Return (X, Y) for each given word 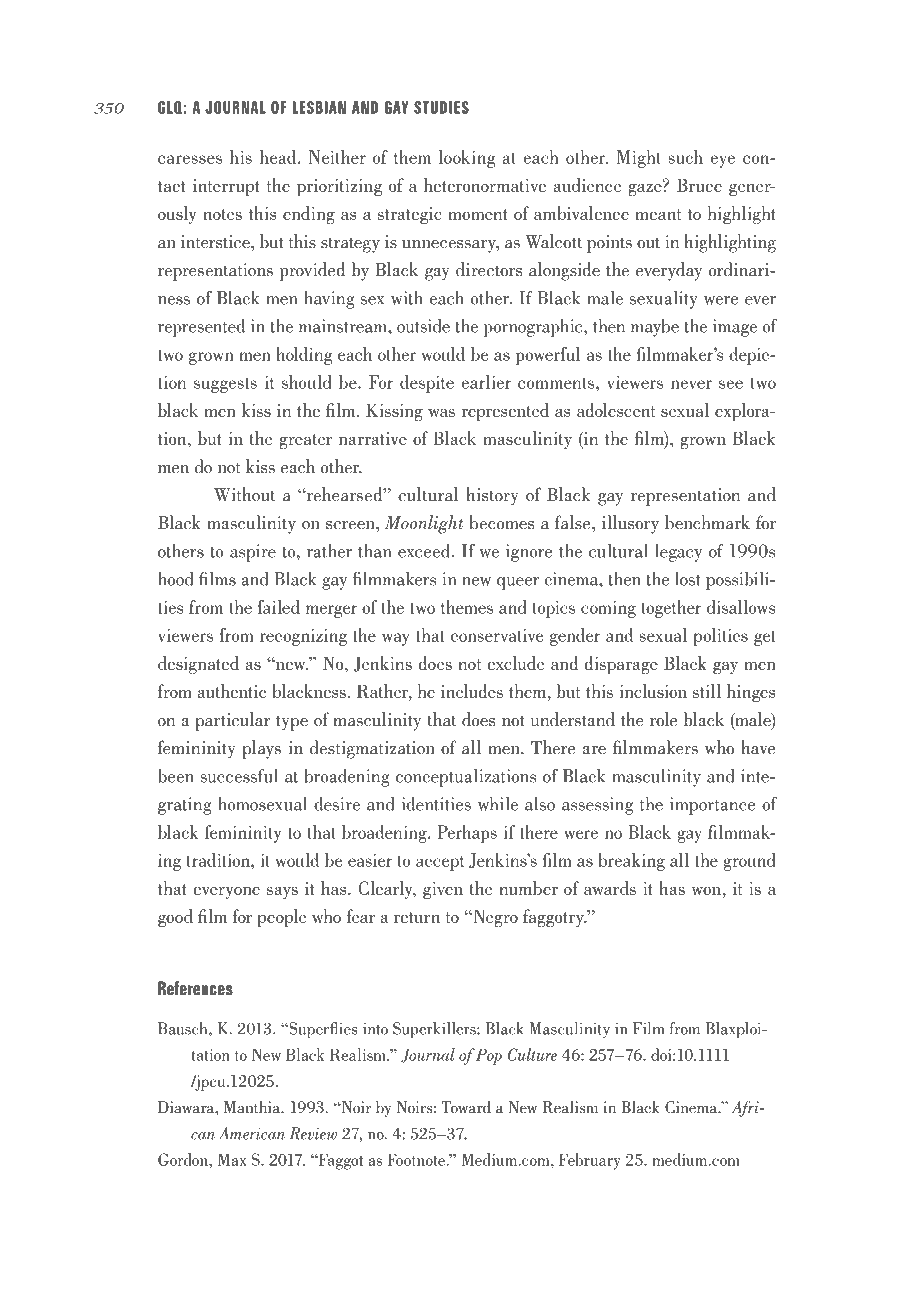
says (282, 893)
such (686, 157)
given (443, 890)
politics (720, 637)
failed (278, 607)
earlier (486, 382)
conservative (497, 635)
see (731, 384)
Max (232, 1159)
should (307, 382)
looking (467, 159)
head (279, 157)
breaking (631, 862)
